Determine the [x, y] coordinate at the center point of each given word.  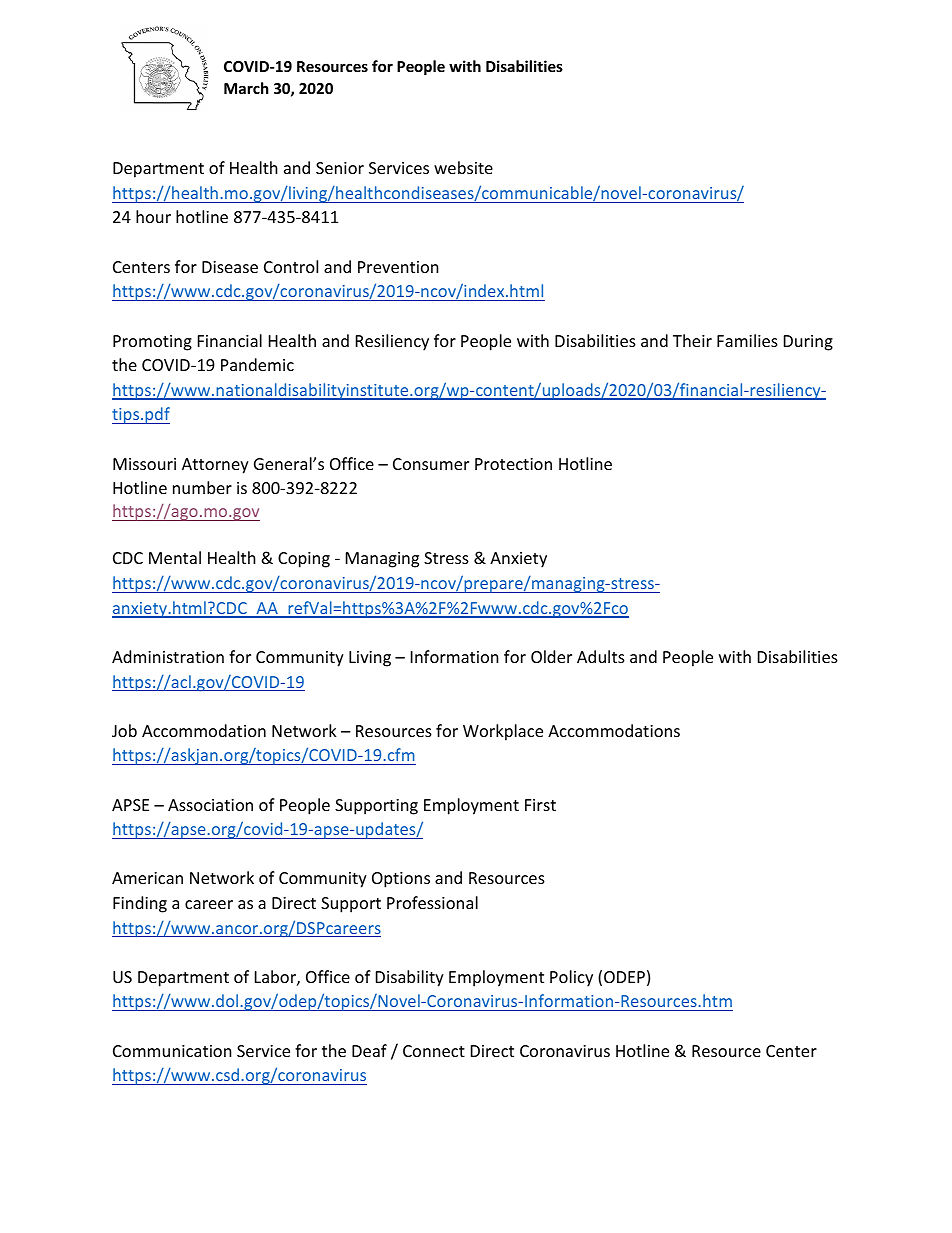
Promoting [152, 343]
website [463, 167]
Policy [571, 978]
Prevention [398, 267]
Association [210, 805]
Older [551, 656]
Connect [434, 1051]
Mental [175, 557]
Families [747, 340]
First [540, 805]
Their [692, 340]
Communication [172, 1051]
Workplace [503, 732]
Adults [601, 656]
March [246, 88]
